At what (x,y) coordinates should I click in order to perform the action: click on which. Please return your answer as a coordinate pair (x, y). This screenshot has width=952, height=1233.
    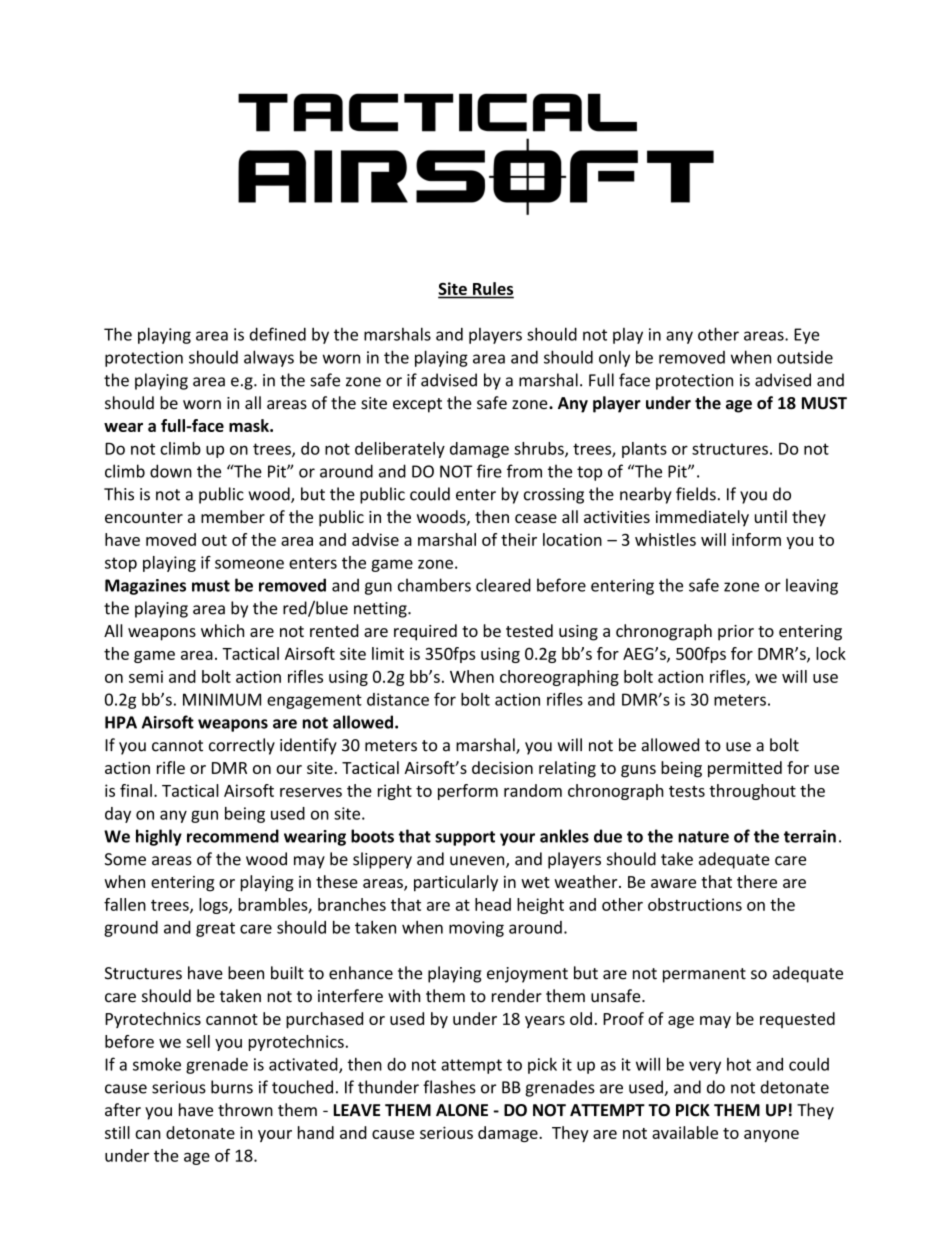
    Looking at the image, I should click on (222, 630).
